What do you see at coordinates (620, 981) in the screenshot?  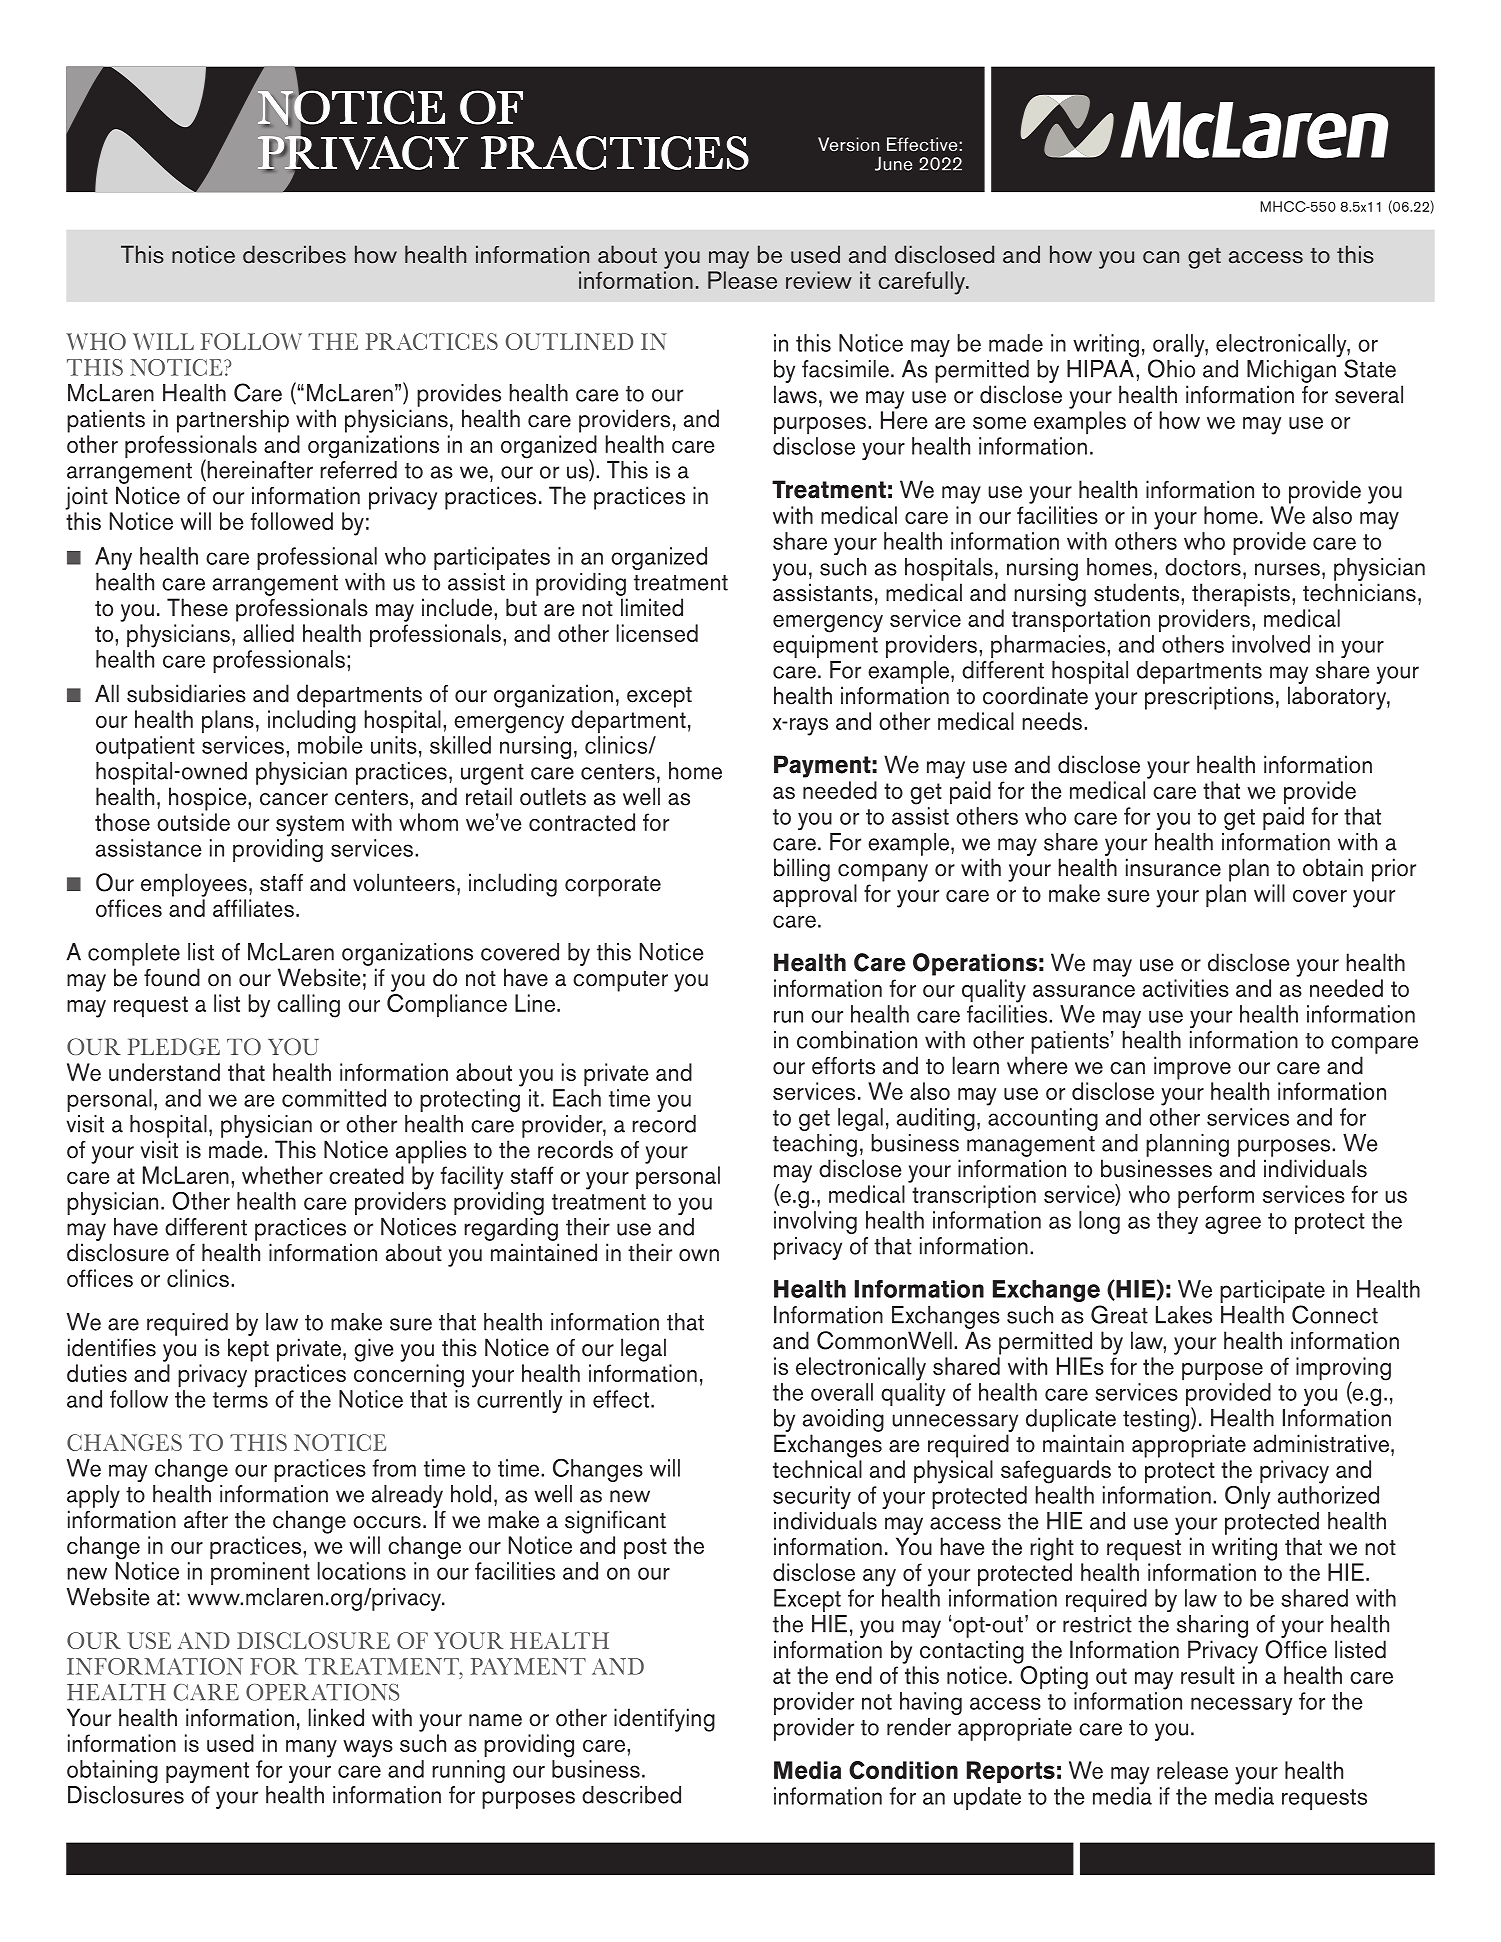 I see `computer` at bounding box center [620, 981].
